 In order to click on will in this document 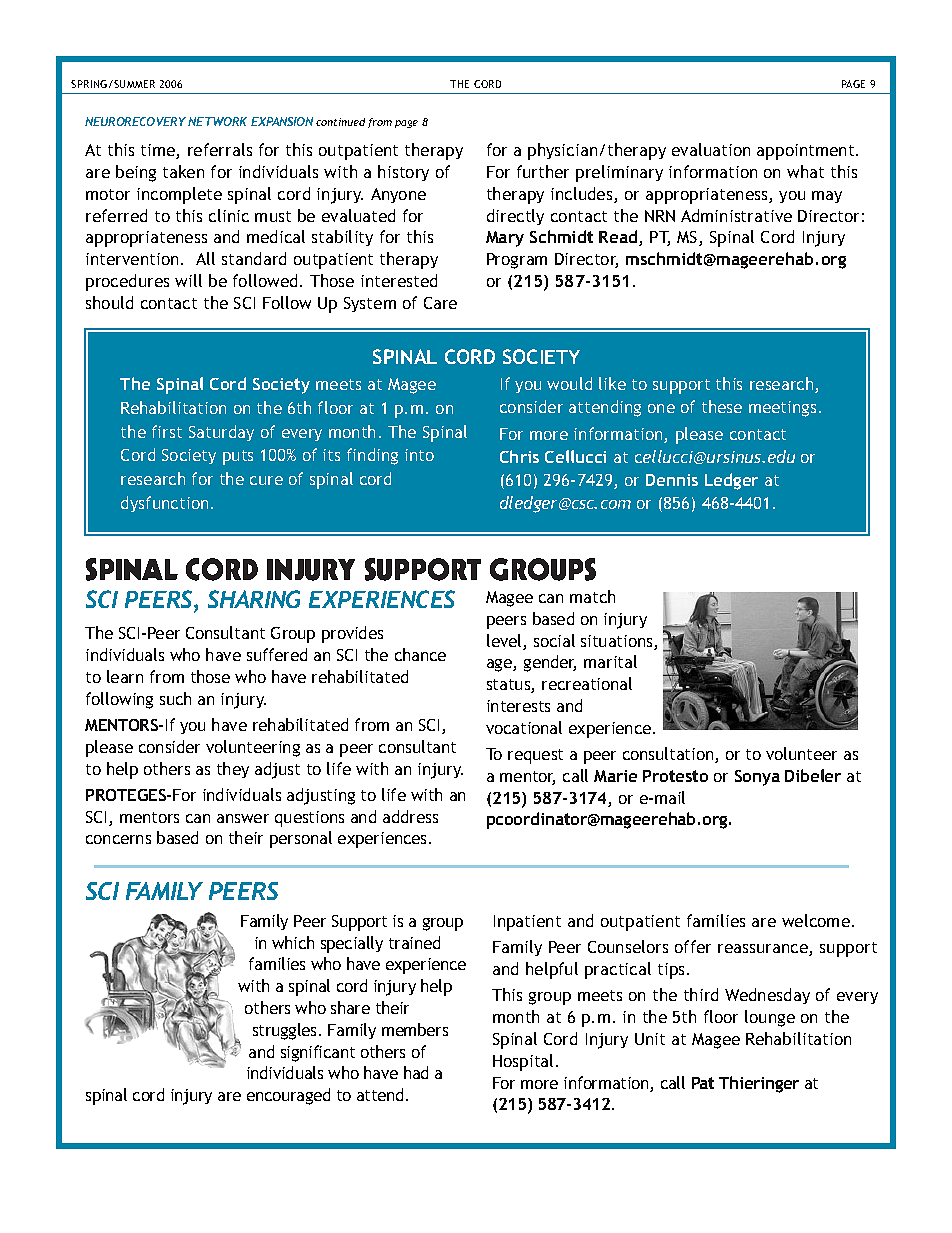, I will do `click(188, 280)`.
